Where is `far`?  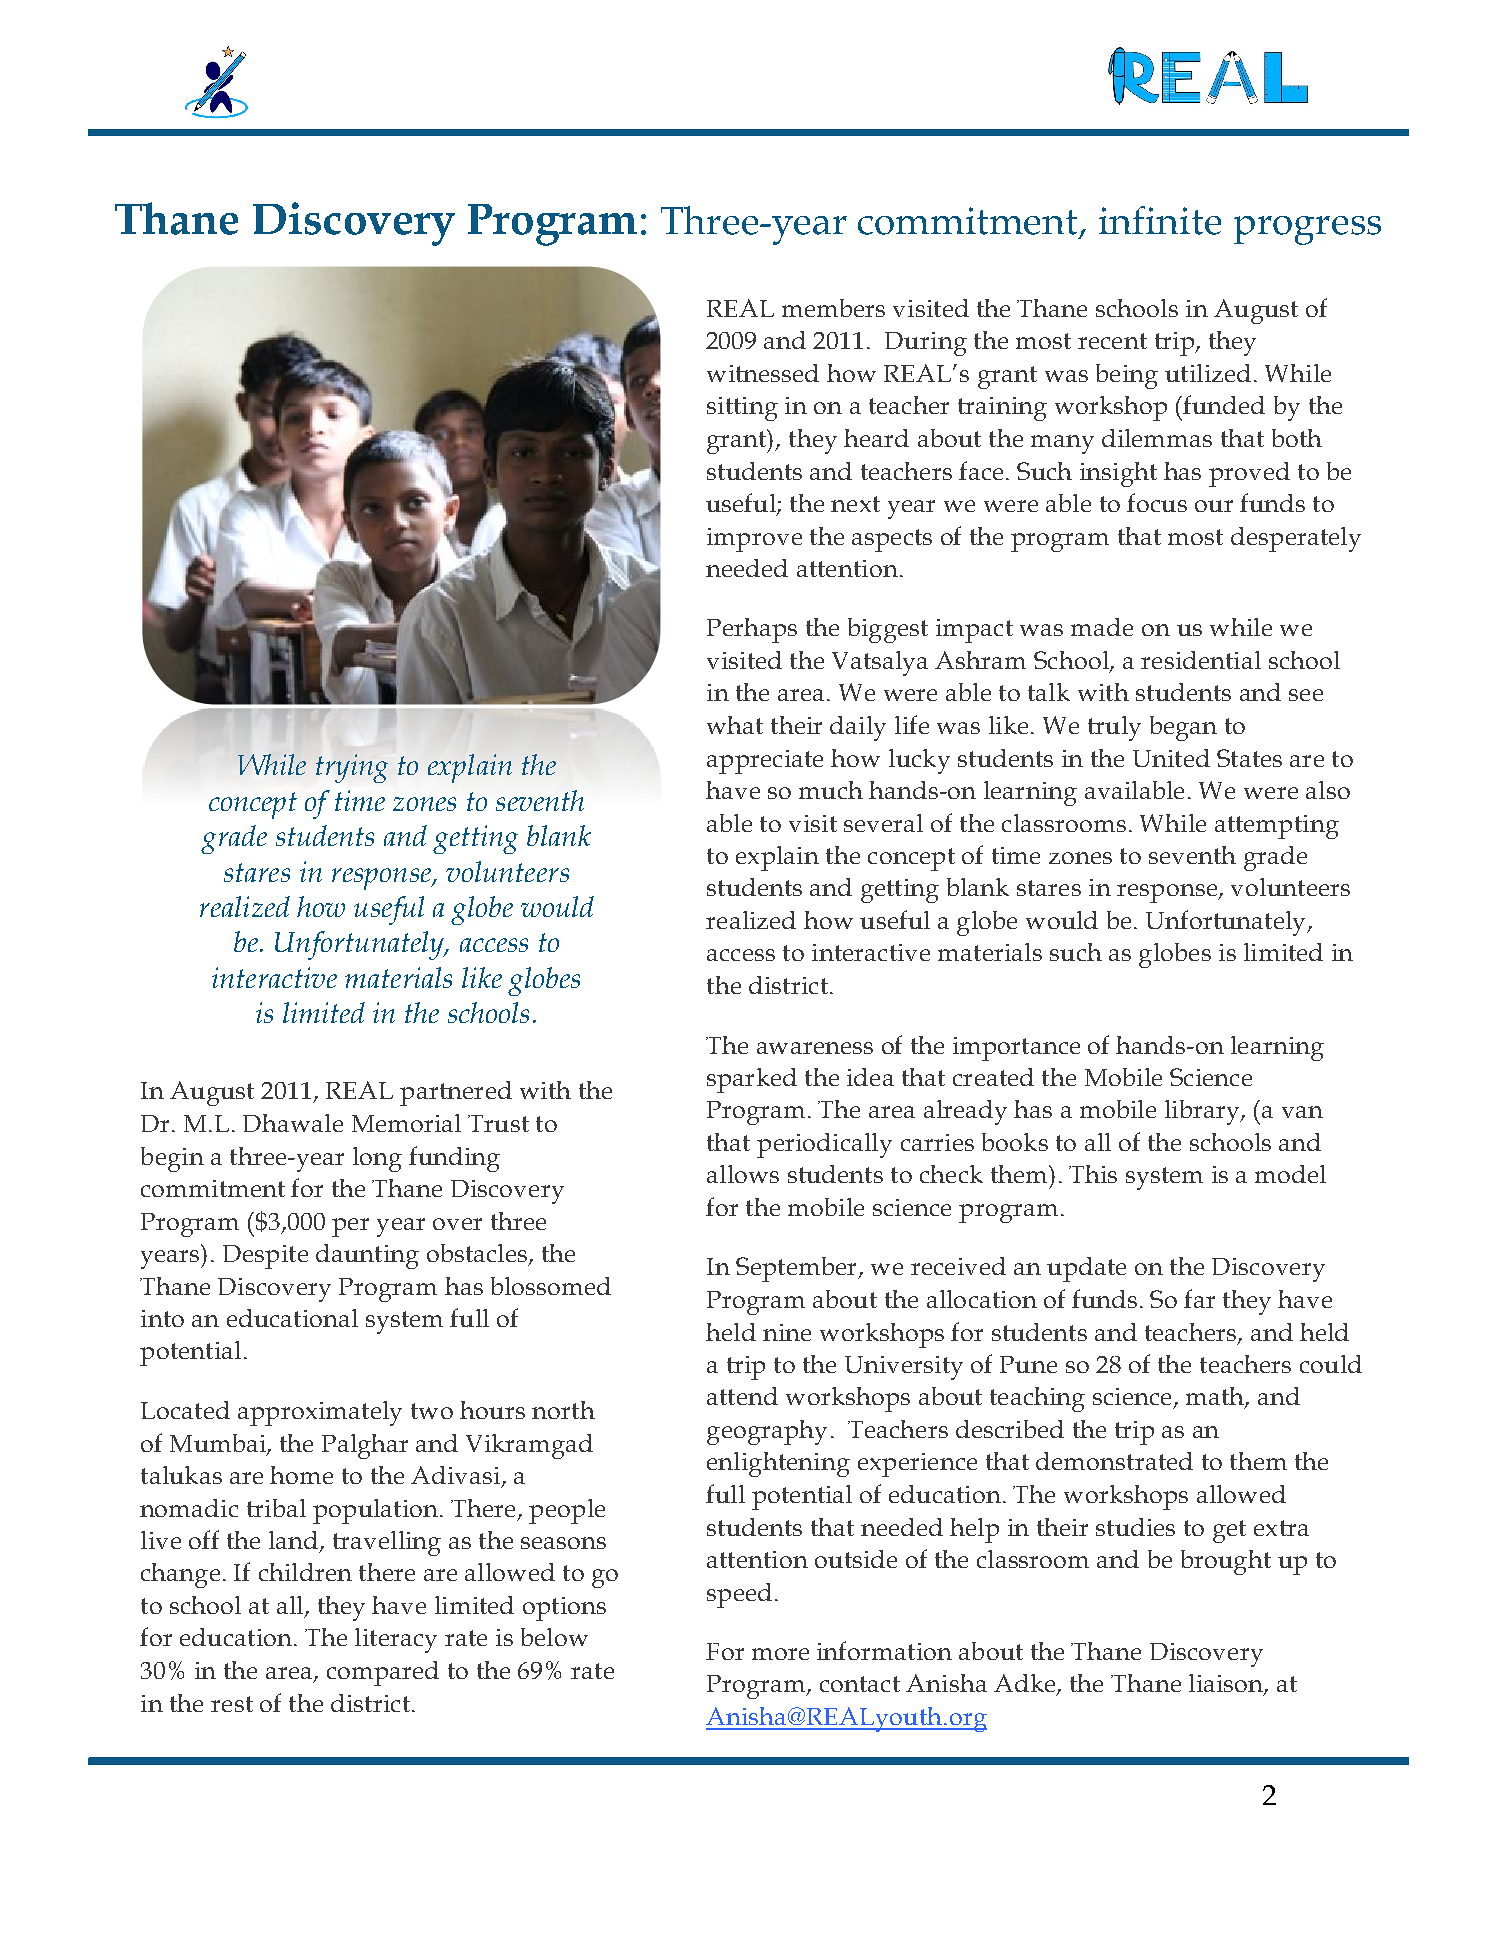
far is located at coordinates (1199, 1298).
